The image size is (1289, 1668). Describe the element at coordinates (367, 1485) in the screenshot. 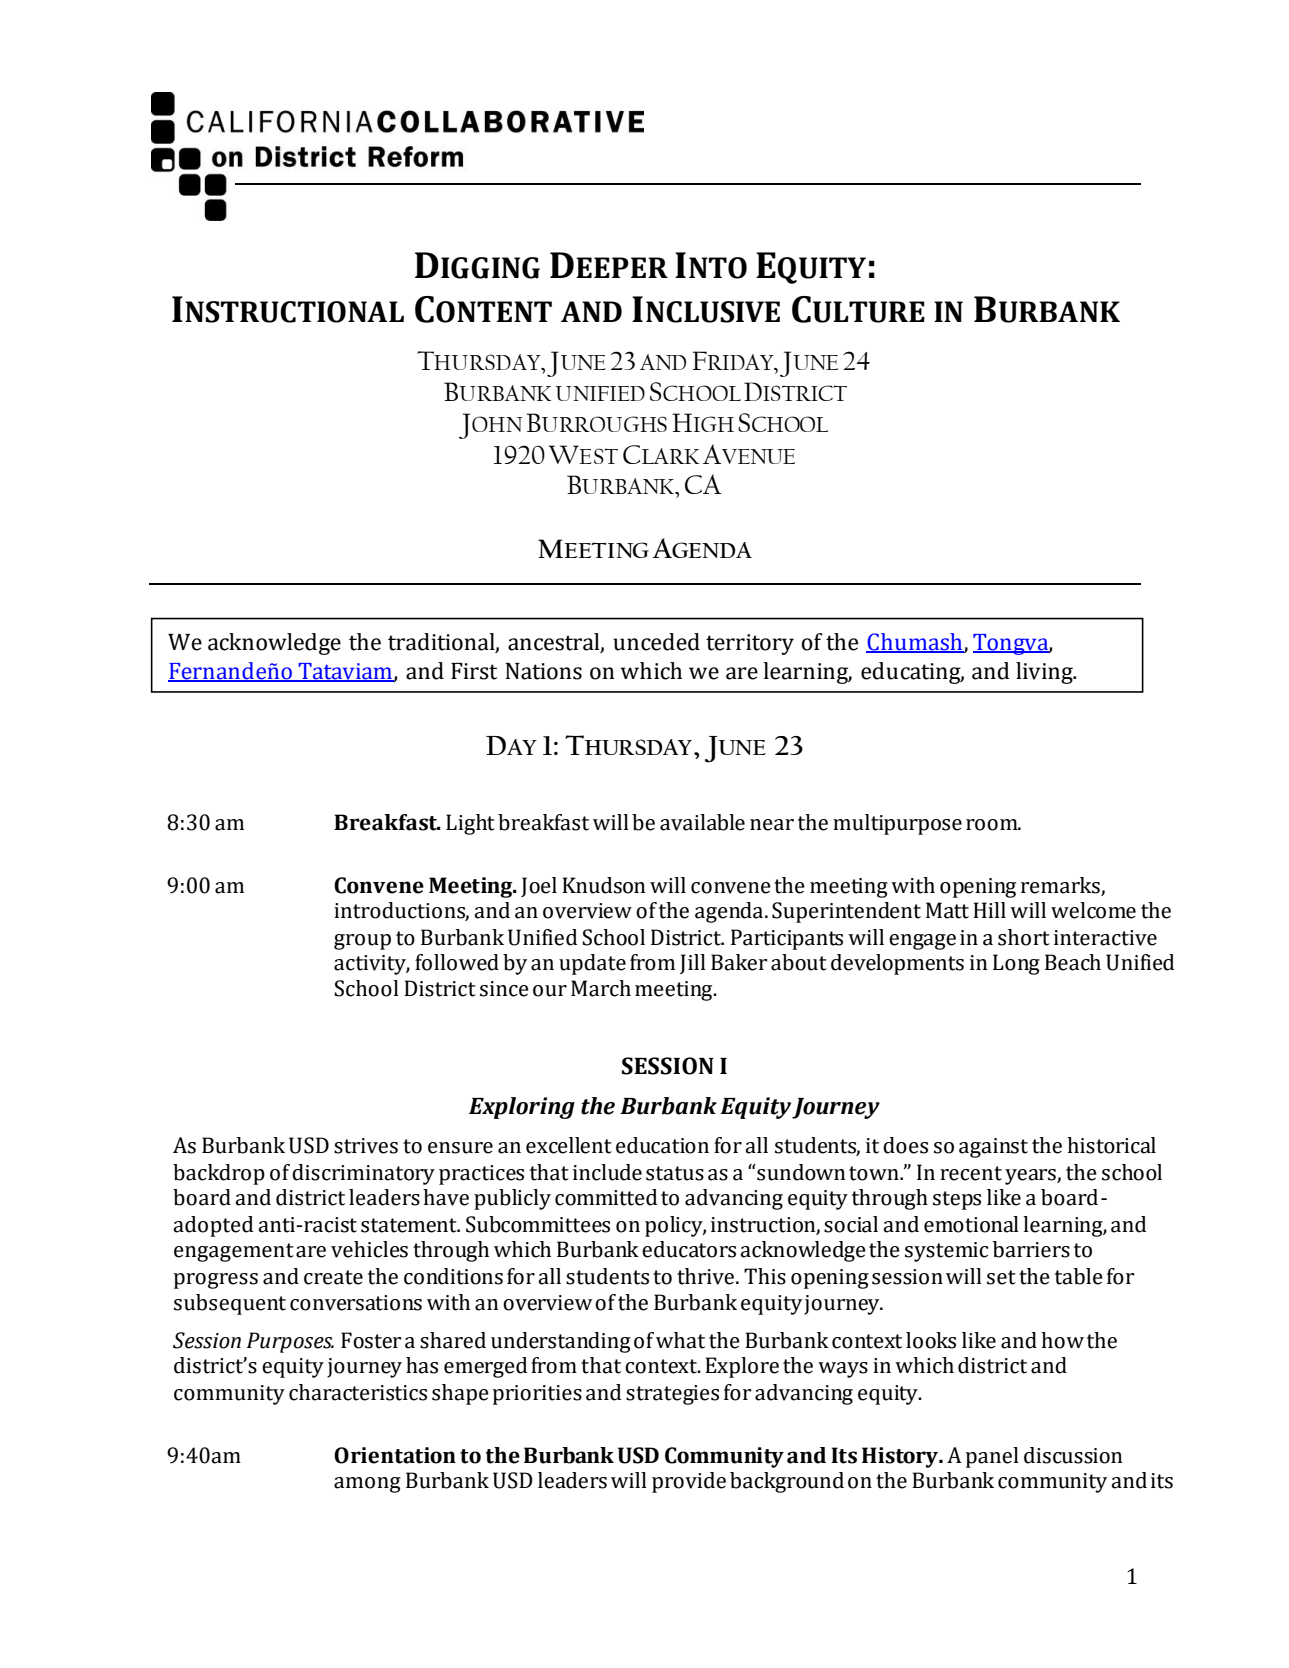

I see `among` at that location.
